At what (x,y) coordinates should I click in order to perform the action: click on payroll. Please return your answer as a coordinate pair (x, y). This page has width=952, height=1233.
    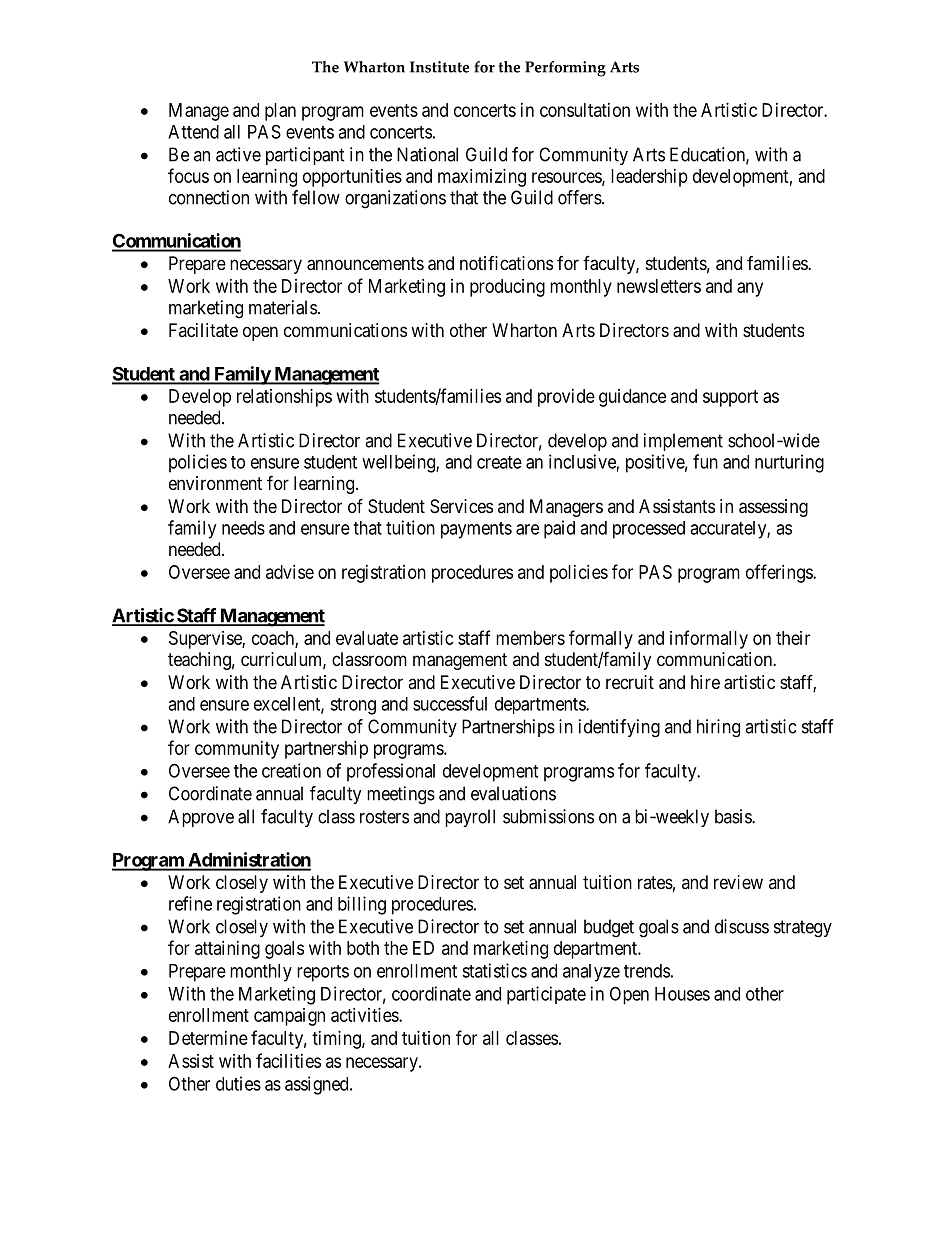
    Looking at the image, I should click on (470, 818).
